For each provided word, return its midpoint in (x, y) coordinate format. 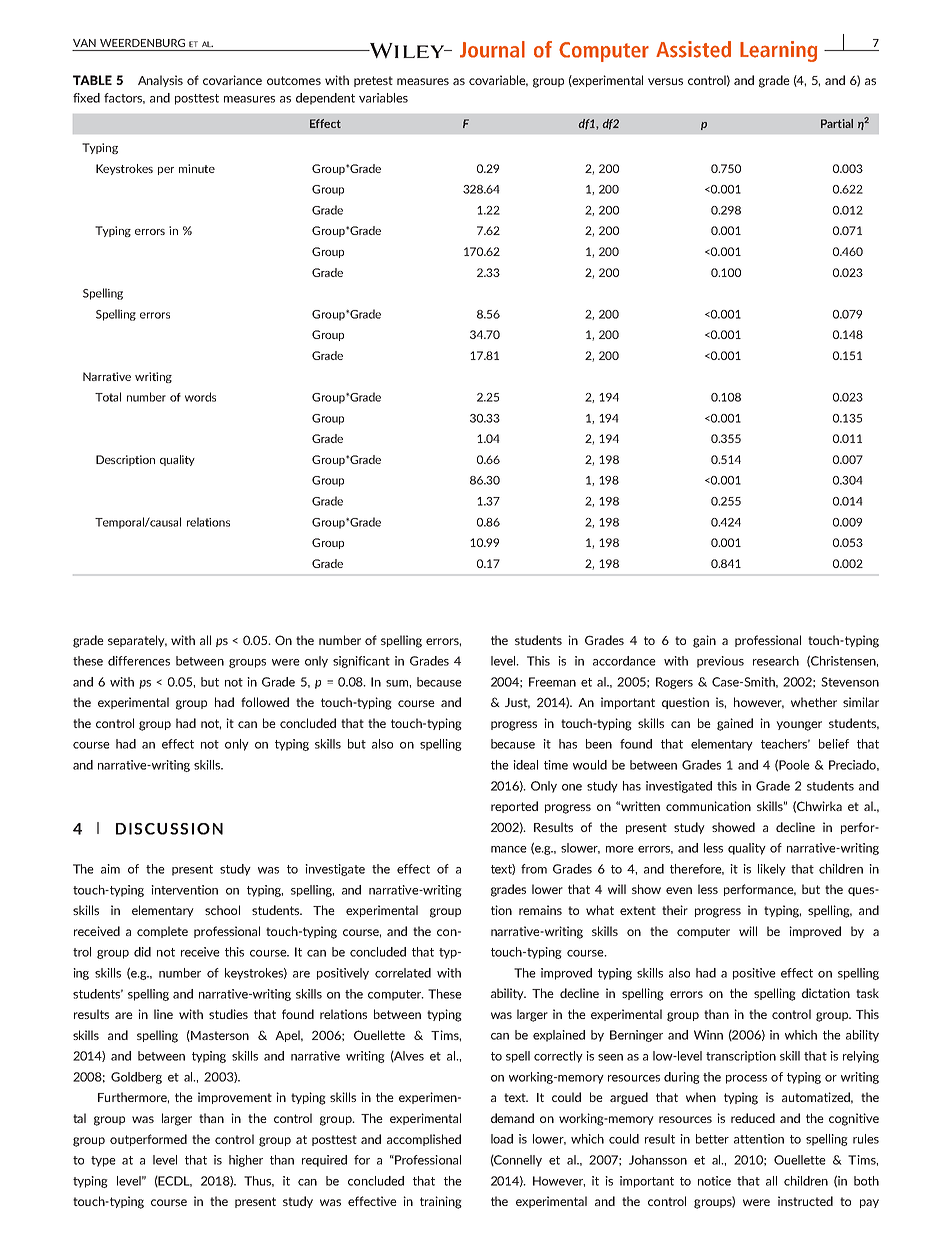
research (776, 661)
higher (246, 1161)
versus (665, 81)
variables (383, 98)
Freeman (552, 682)
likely (772, 870)
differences (139, 661)
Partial (837, 123)
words (200, 397)
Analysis (160, 81)
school (222, 910)
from (534, 869)
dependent (325, 99)
